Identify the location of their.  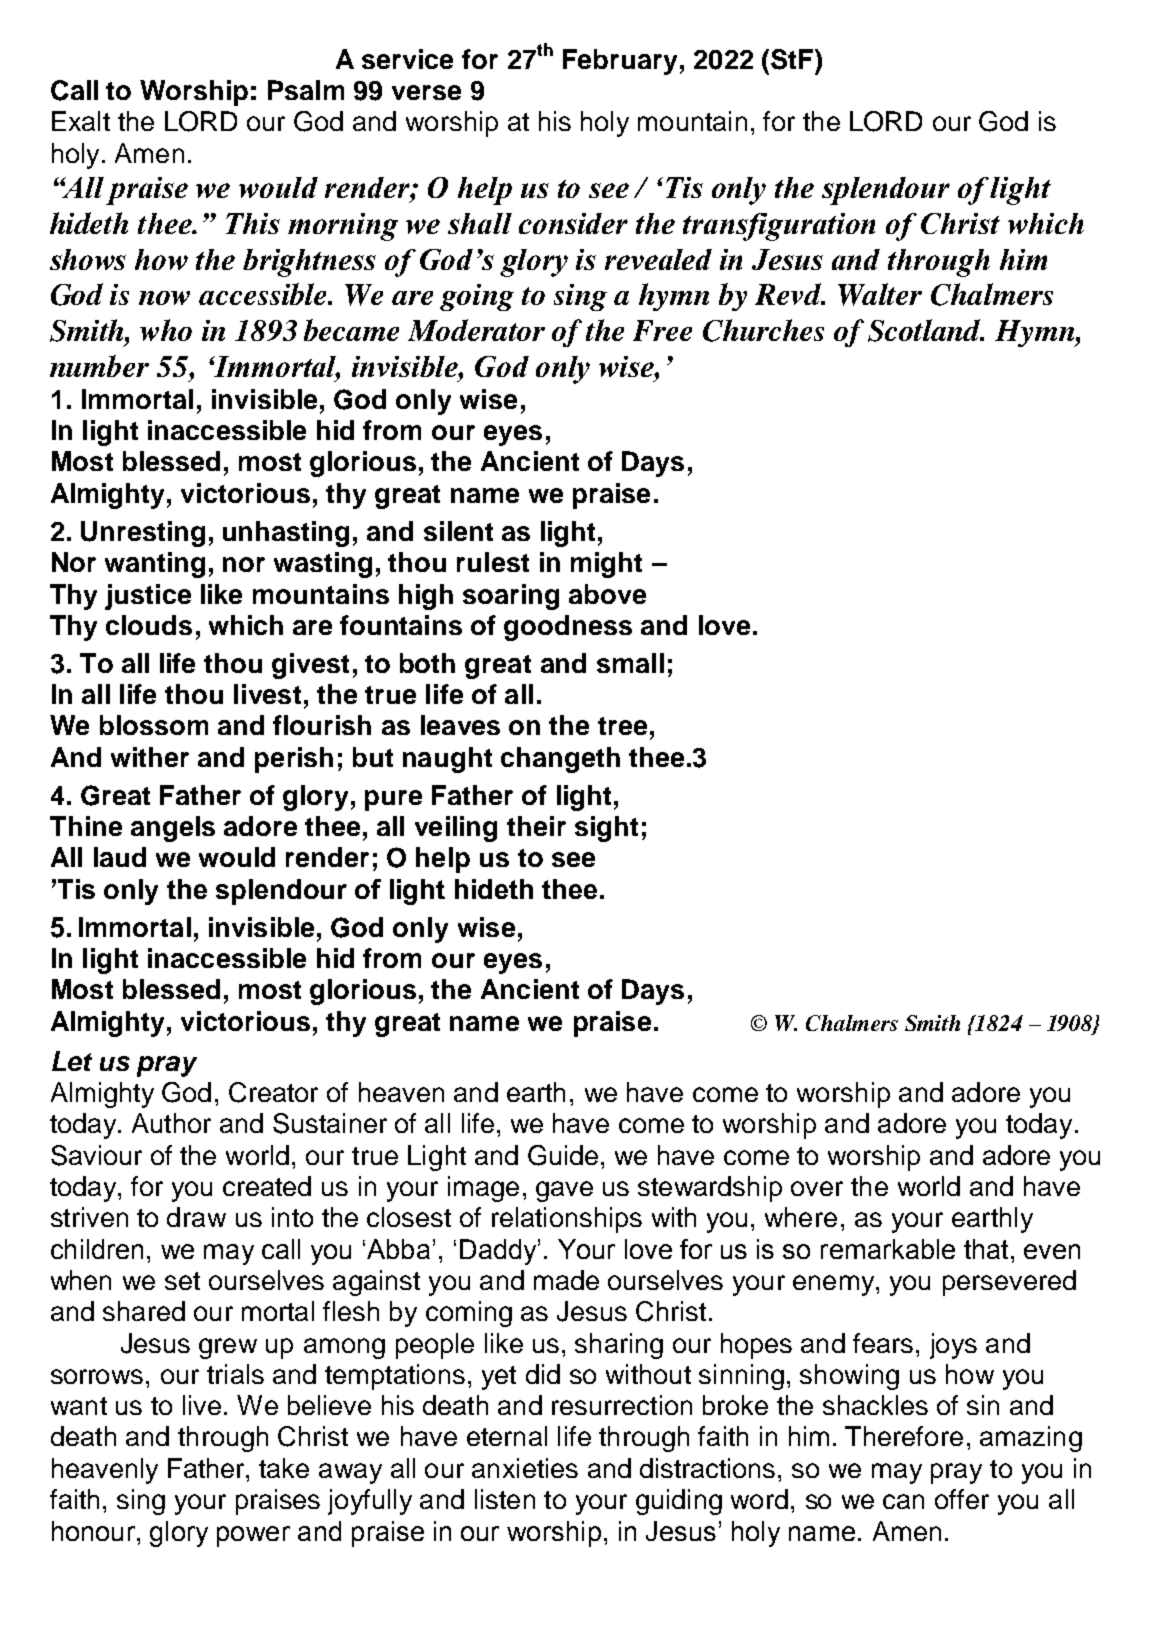
(536, 826).
